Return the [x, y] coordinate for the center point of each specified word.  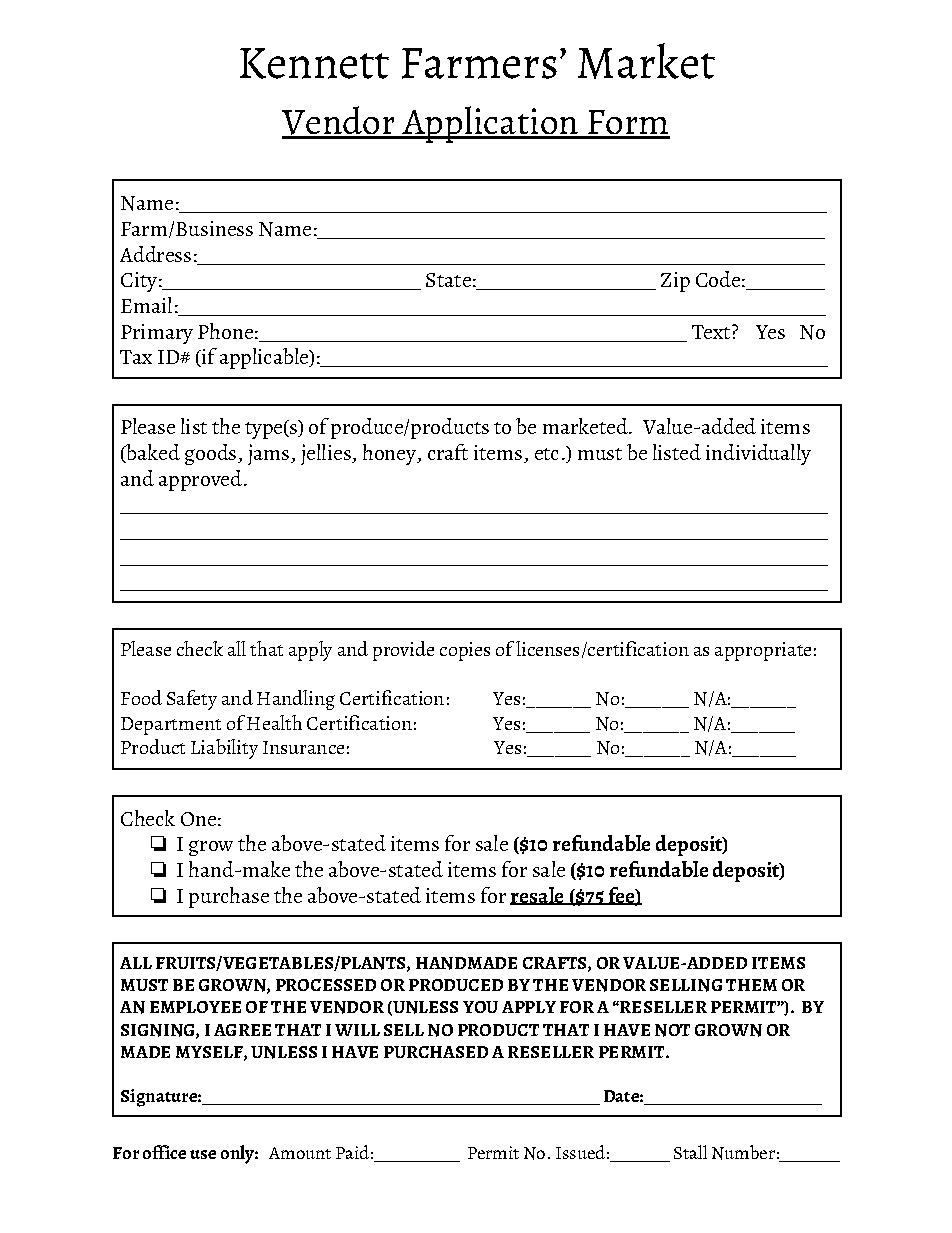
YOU [480, 1007]
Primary [157, 334]
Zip [675, 282]
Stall [690, 1152]
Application [490, 124]
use [203, 1154]
